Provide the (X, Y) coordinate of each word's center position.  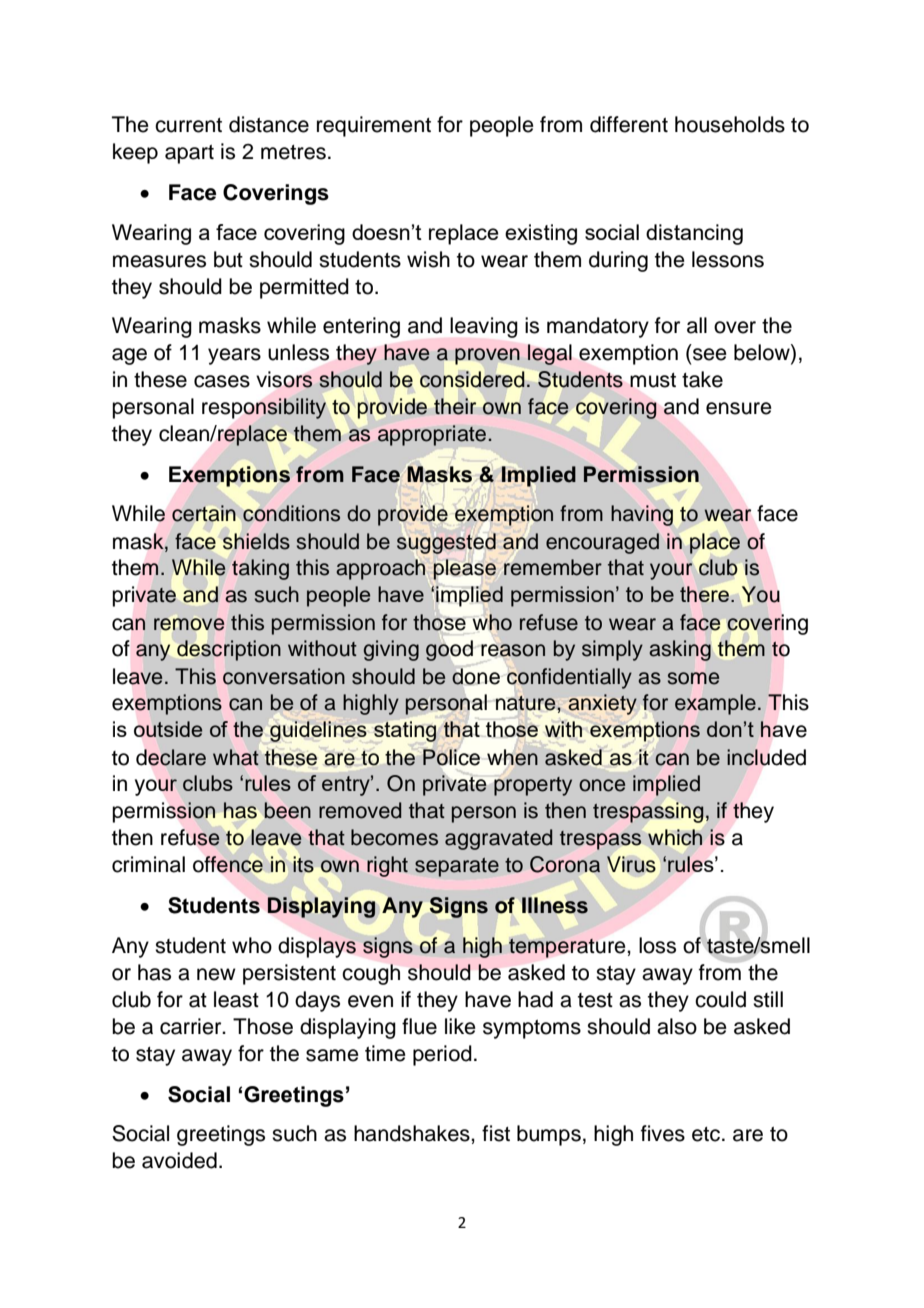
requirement (374, 126)
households (730, 124)
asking (680, 650)
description (229, 650)
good (449, 650)
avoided (179, 1160)
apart (189, 154)
